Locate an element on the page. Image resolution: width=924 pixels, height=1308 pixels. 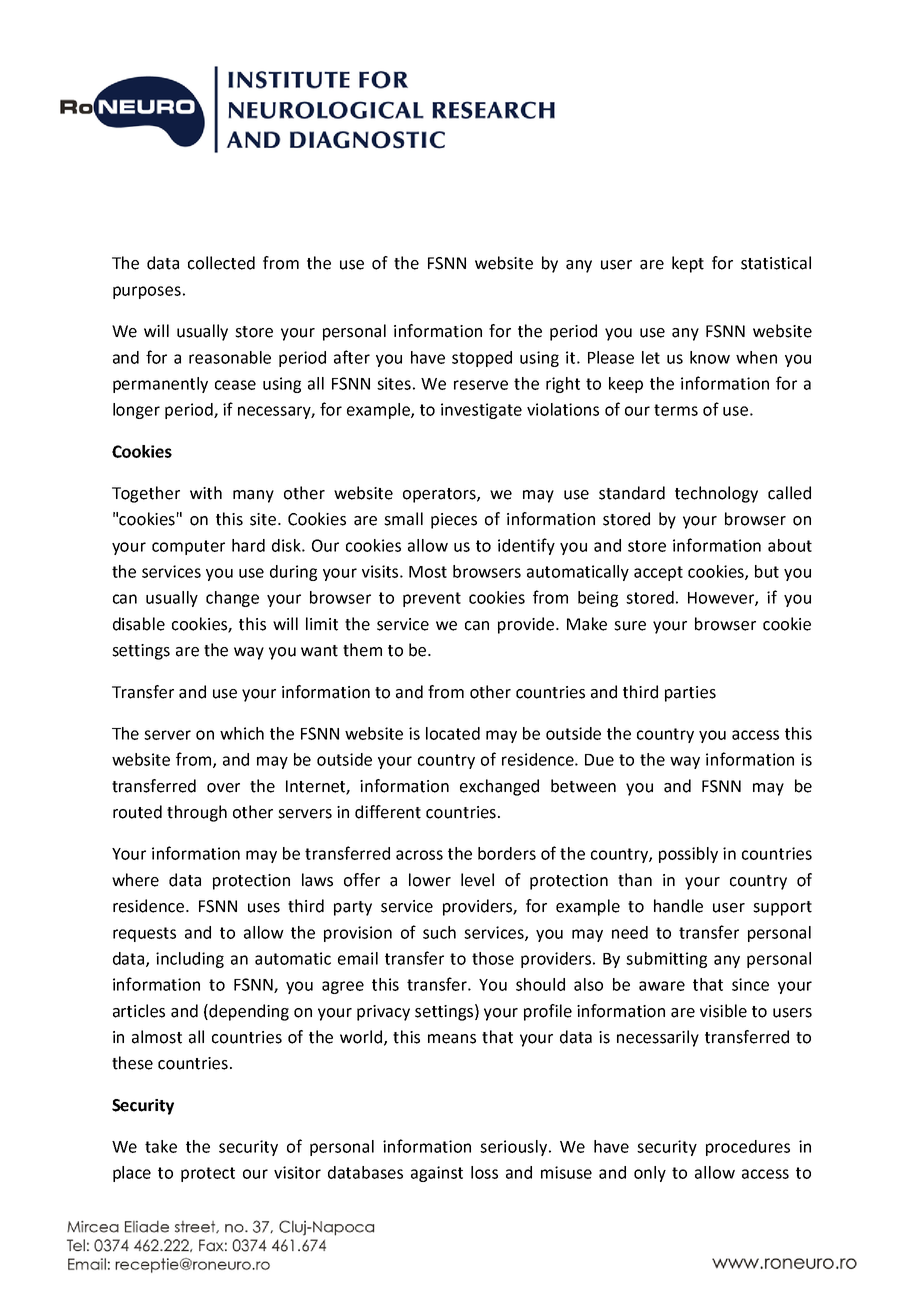
loss is located at coordinates (484, 1172).
